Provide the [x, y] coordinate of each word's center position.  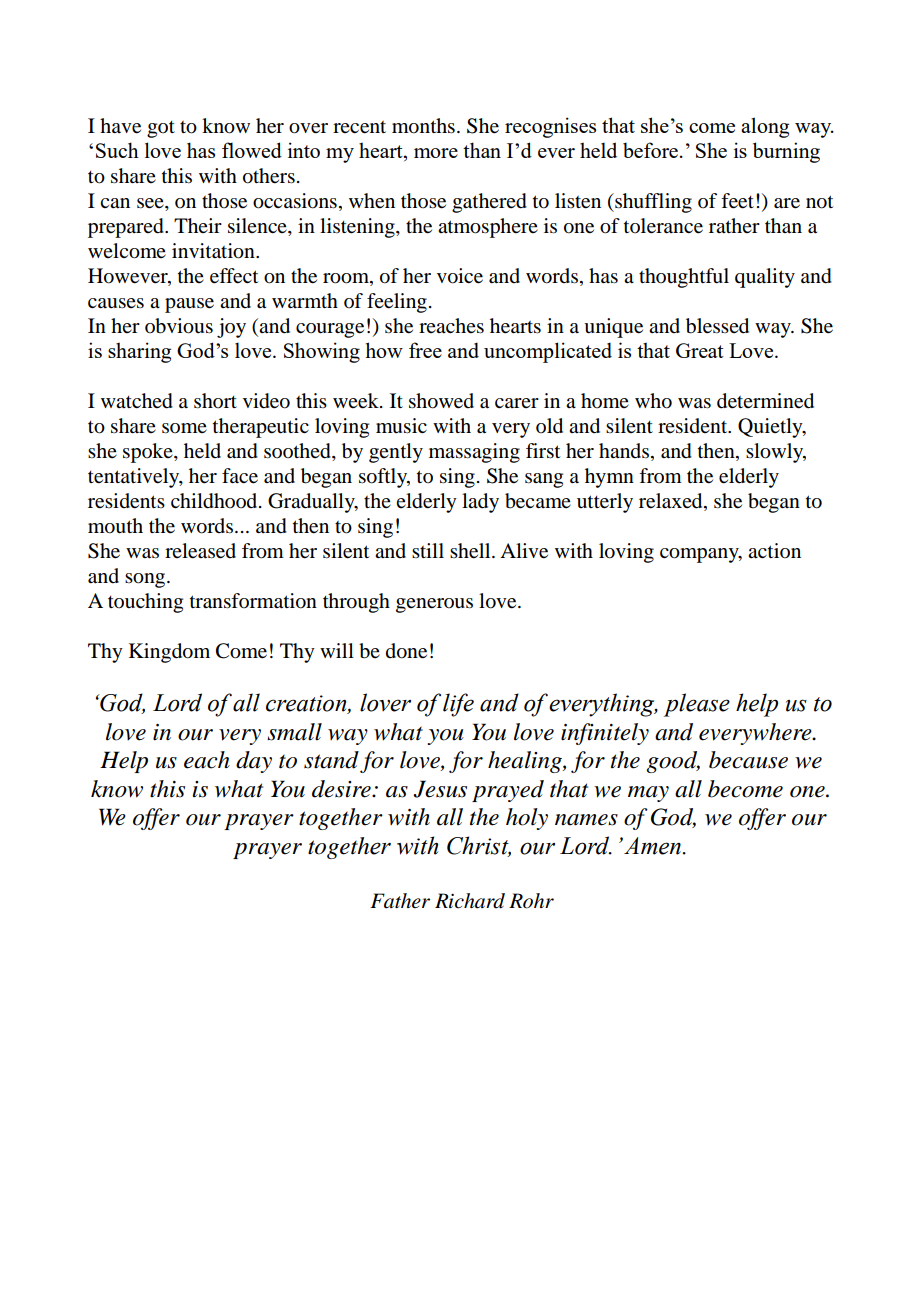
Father [400, 901]
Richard [470, 901]
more [436, 153]
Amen [654, 846]
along [765, 127]
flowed [252, 150]
